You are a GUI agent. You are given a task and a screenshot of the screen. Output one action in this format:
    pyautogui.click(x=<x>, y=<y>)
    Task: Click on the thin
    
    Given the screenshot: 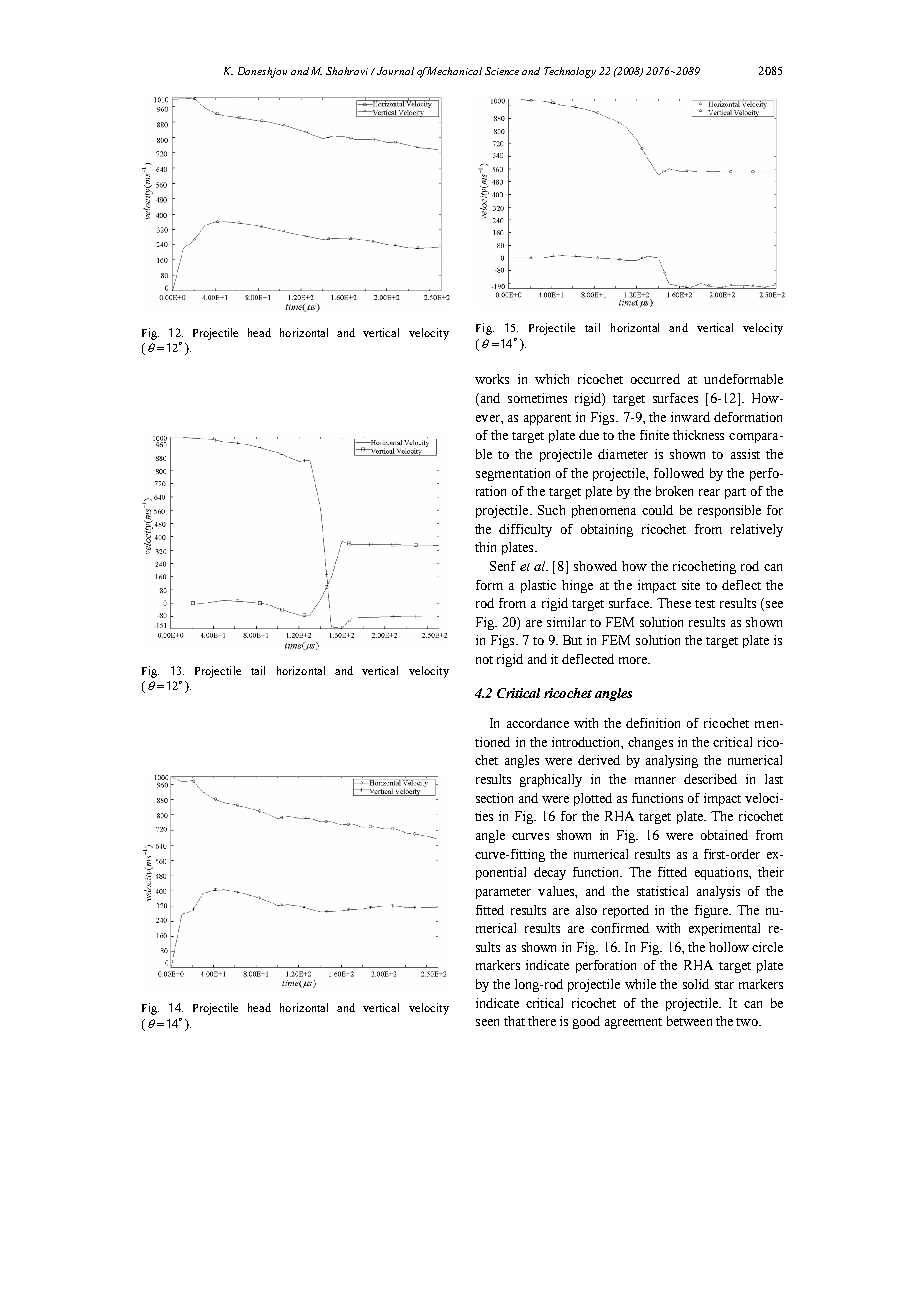 What is the action you would take?
    pyautogui.click(x=485, y=547)
